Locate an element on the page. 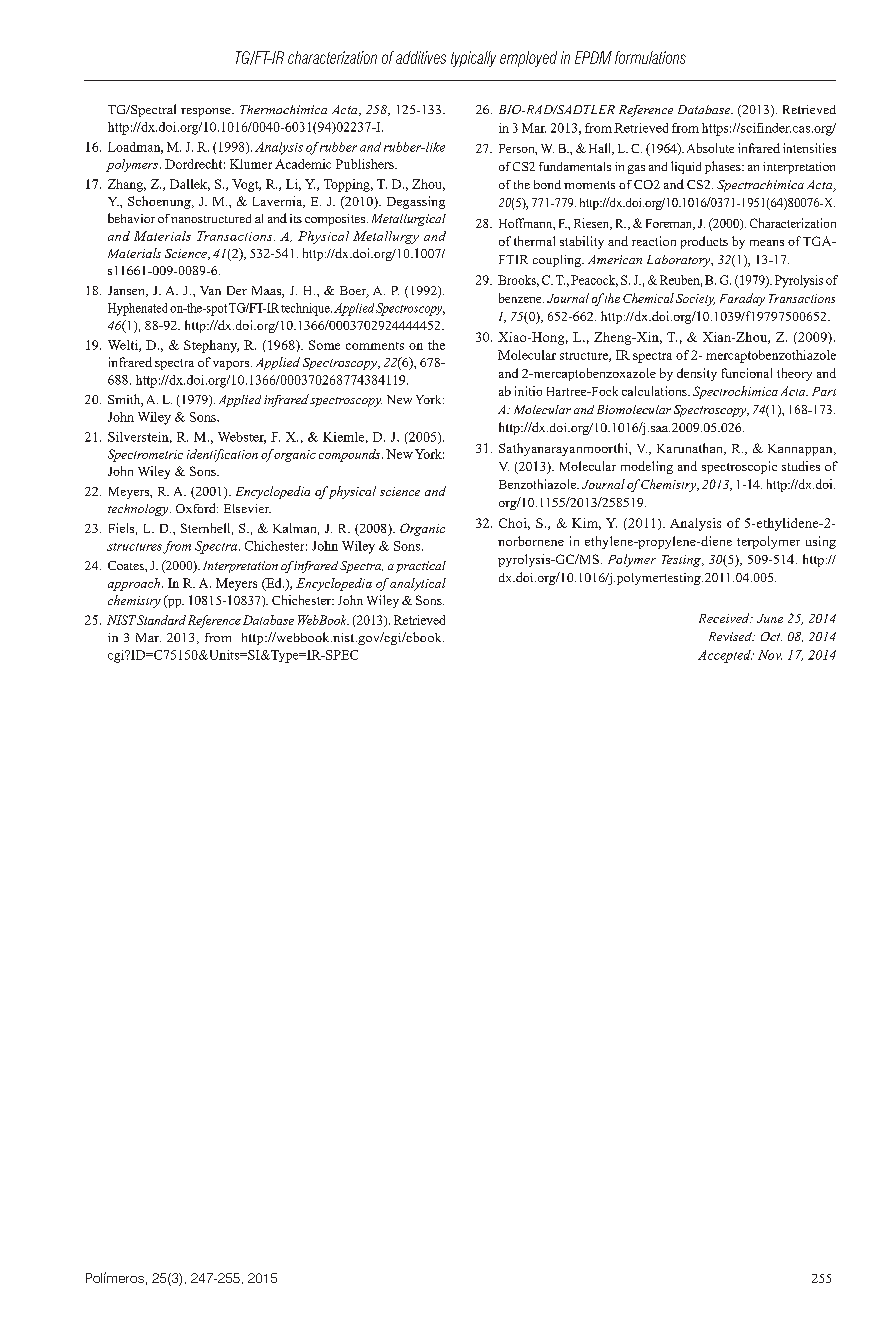 The image size is (896, 1319). Oct is located at coordinates (771, 636).
